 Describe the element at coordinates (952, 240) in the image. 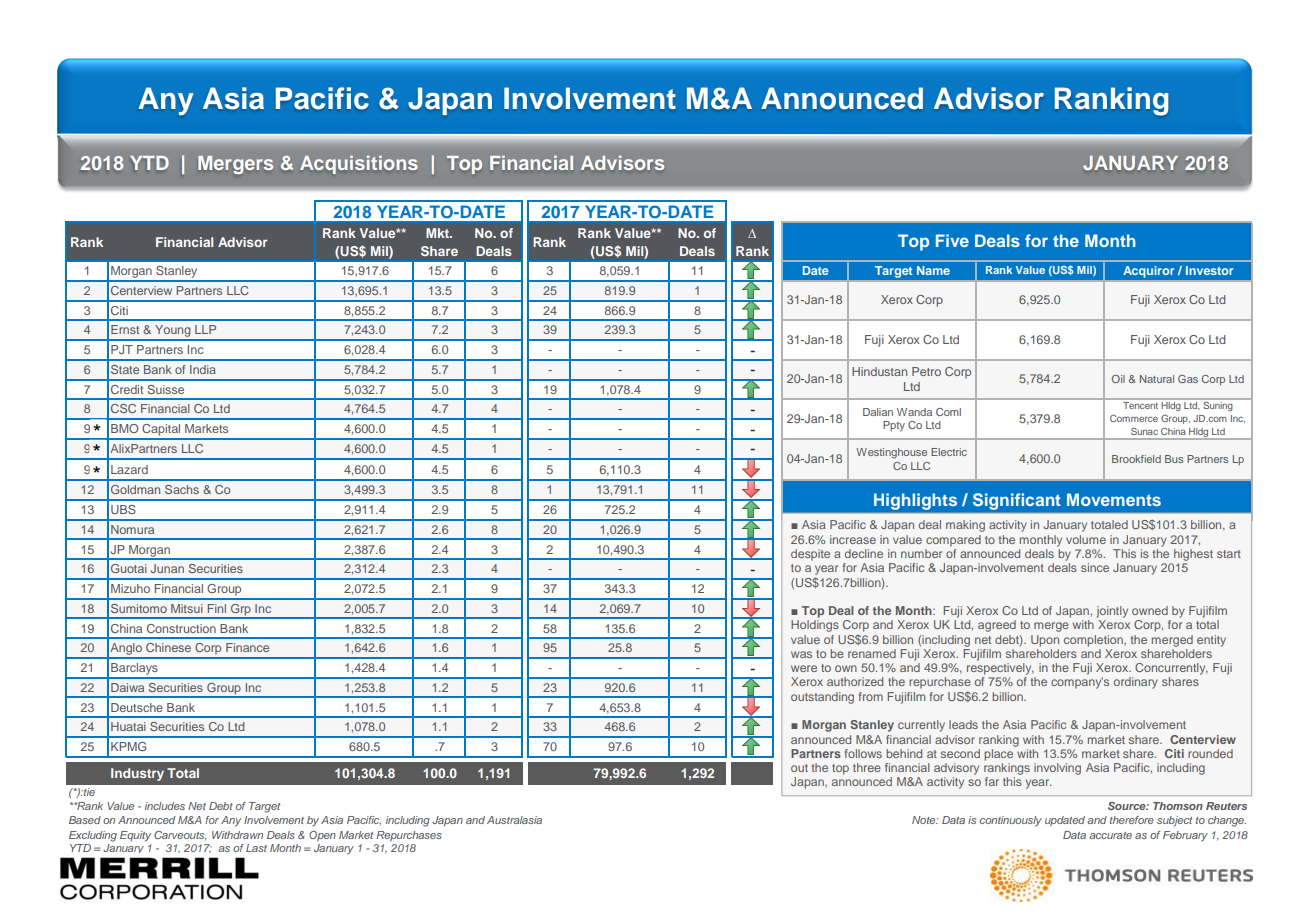

I see `Five` at that location.
